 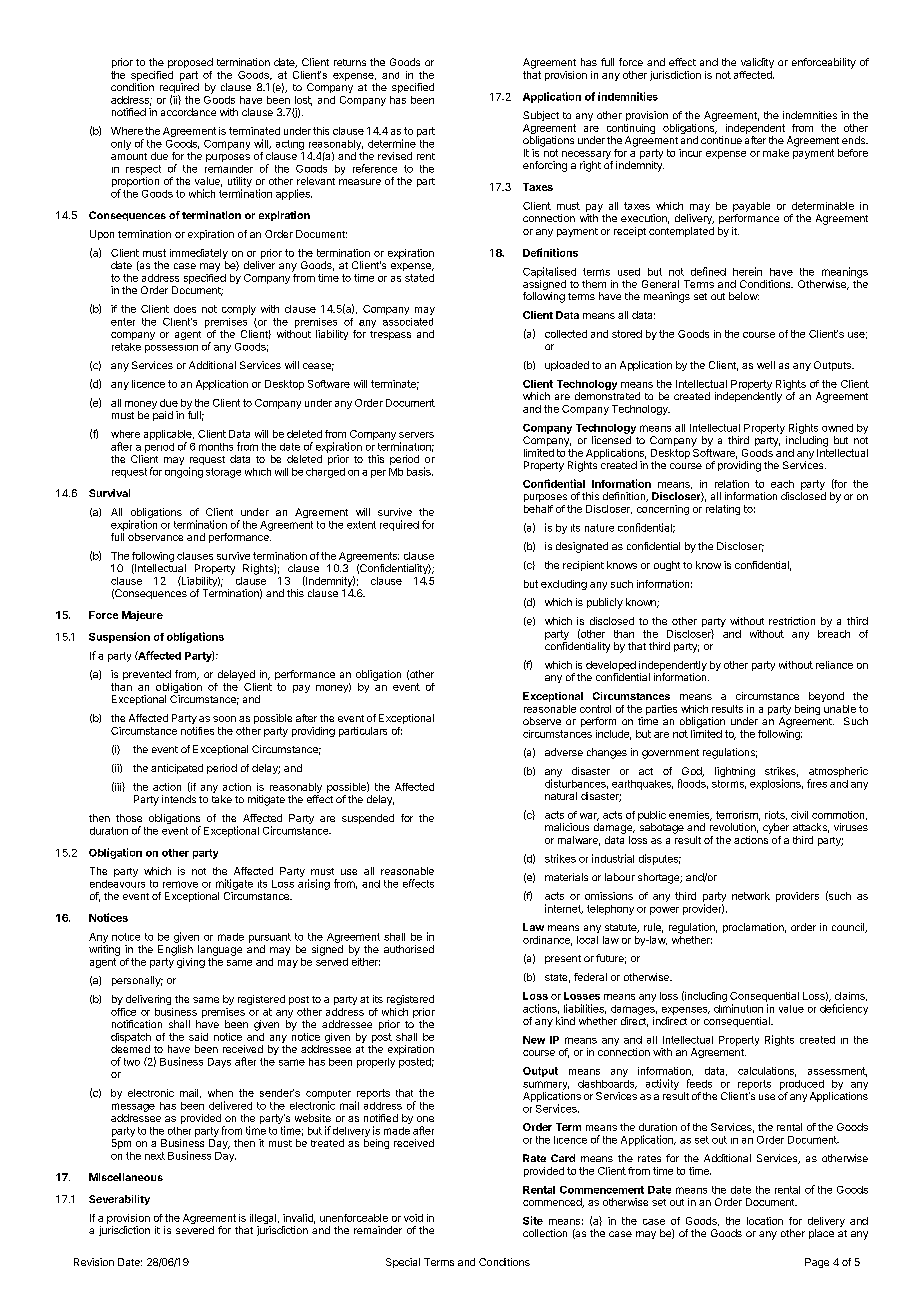 What do you see at coordinates (188, 112) in the screenshot?
I see `accordance` at bounding box center [188, 112].
